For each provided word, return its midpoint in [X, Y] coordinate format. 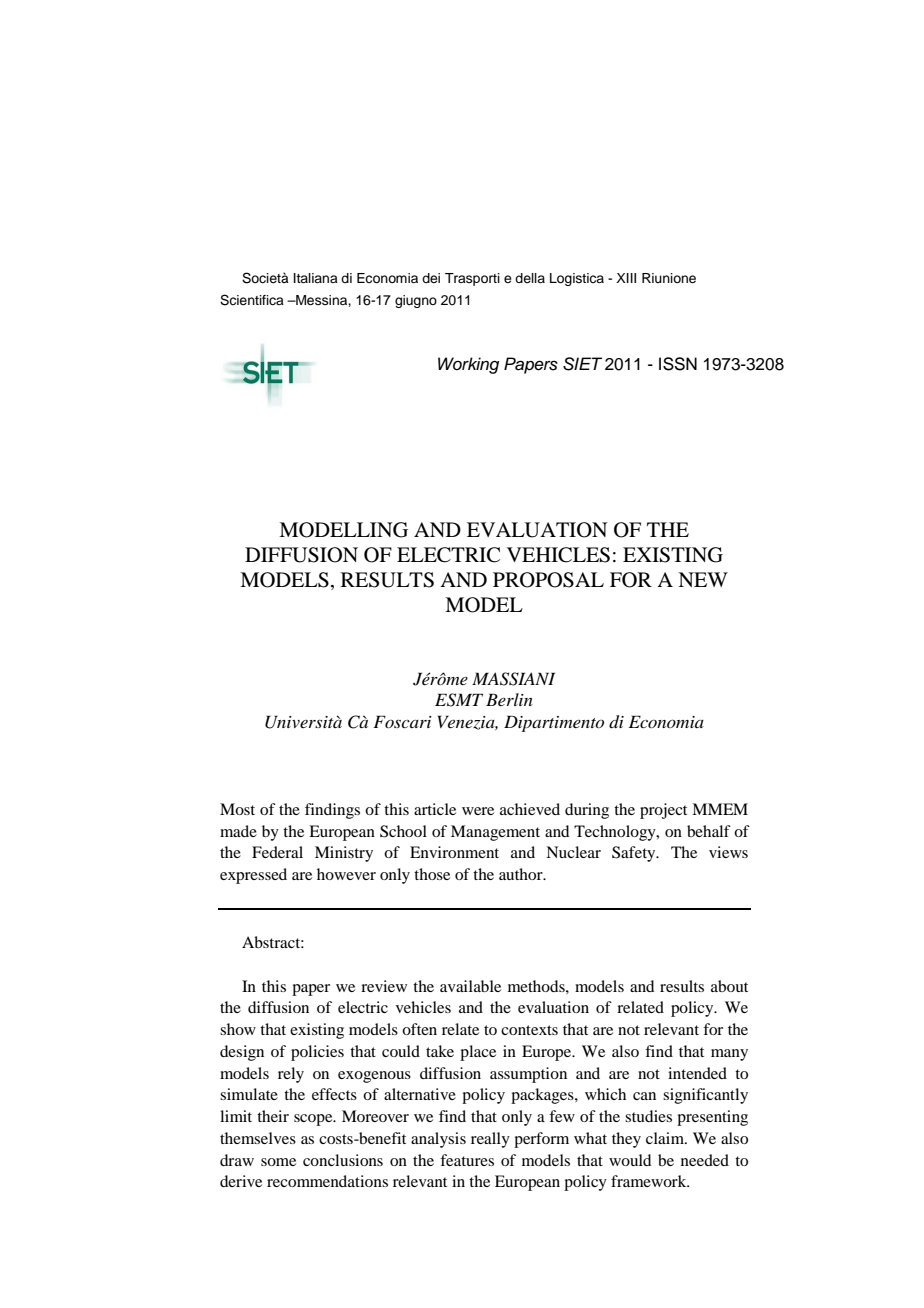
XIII [626, 278]
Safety [635, 854]
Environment [454, 852]
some [278, 1162]
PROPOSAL [548, 580]
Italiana [316, 278]
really [490, 1140]
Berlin [509, 699]
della [530, 278]
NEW [703, 579]
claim [666, 1138]
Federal [277, 852]
